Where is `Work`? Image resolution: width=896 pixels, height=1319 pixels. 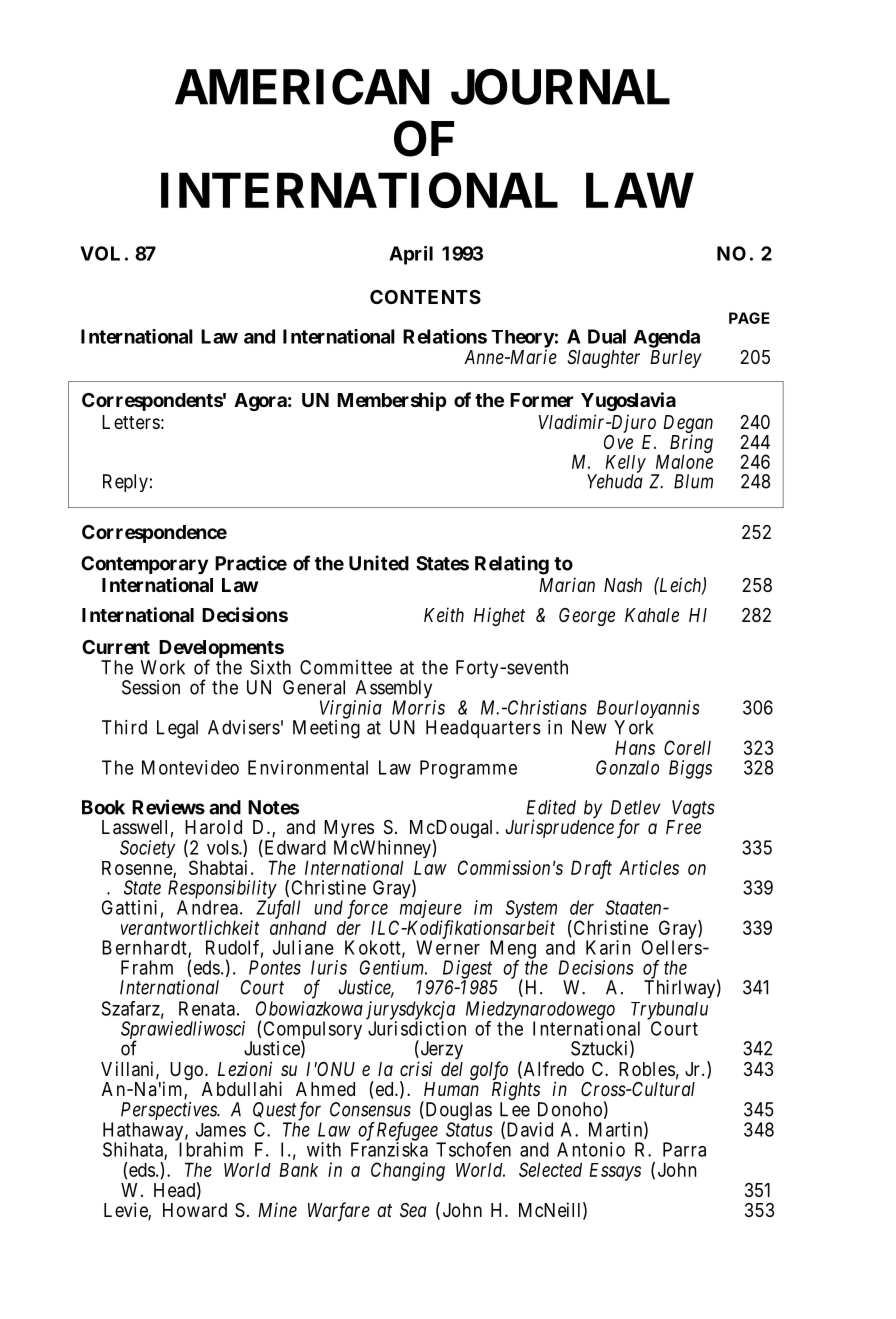 Work is located at coordinates (163, 667).
